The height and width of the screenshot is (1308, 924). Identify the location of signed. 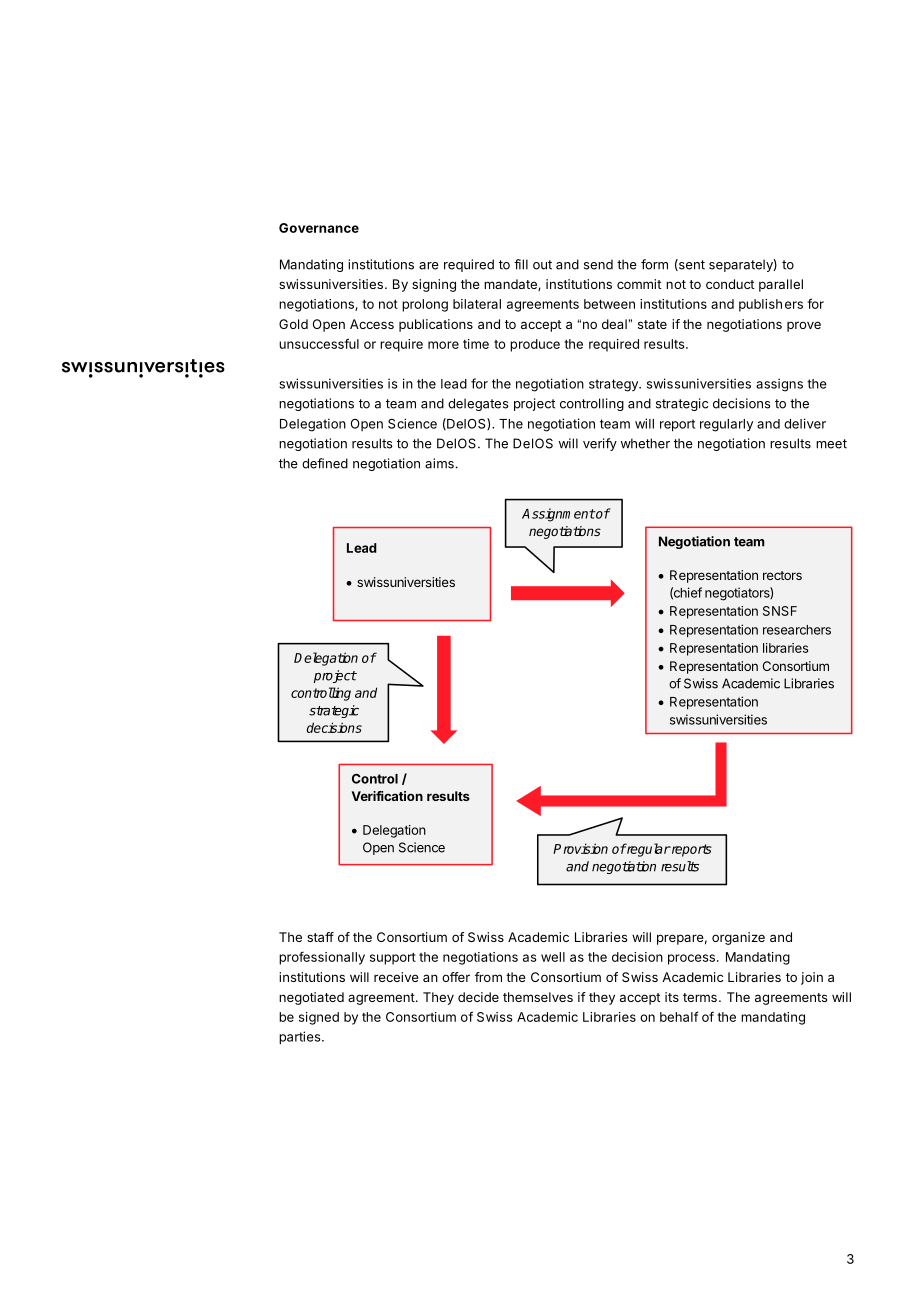
(319, 1018).
